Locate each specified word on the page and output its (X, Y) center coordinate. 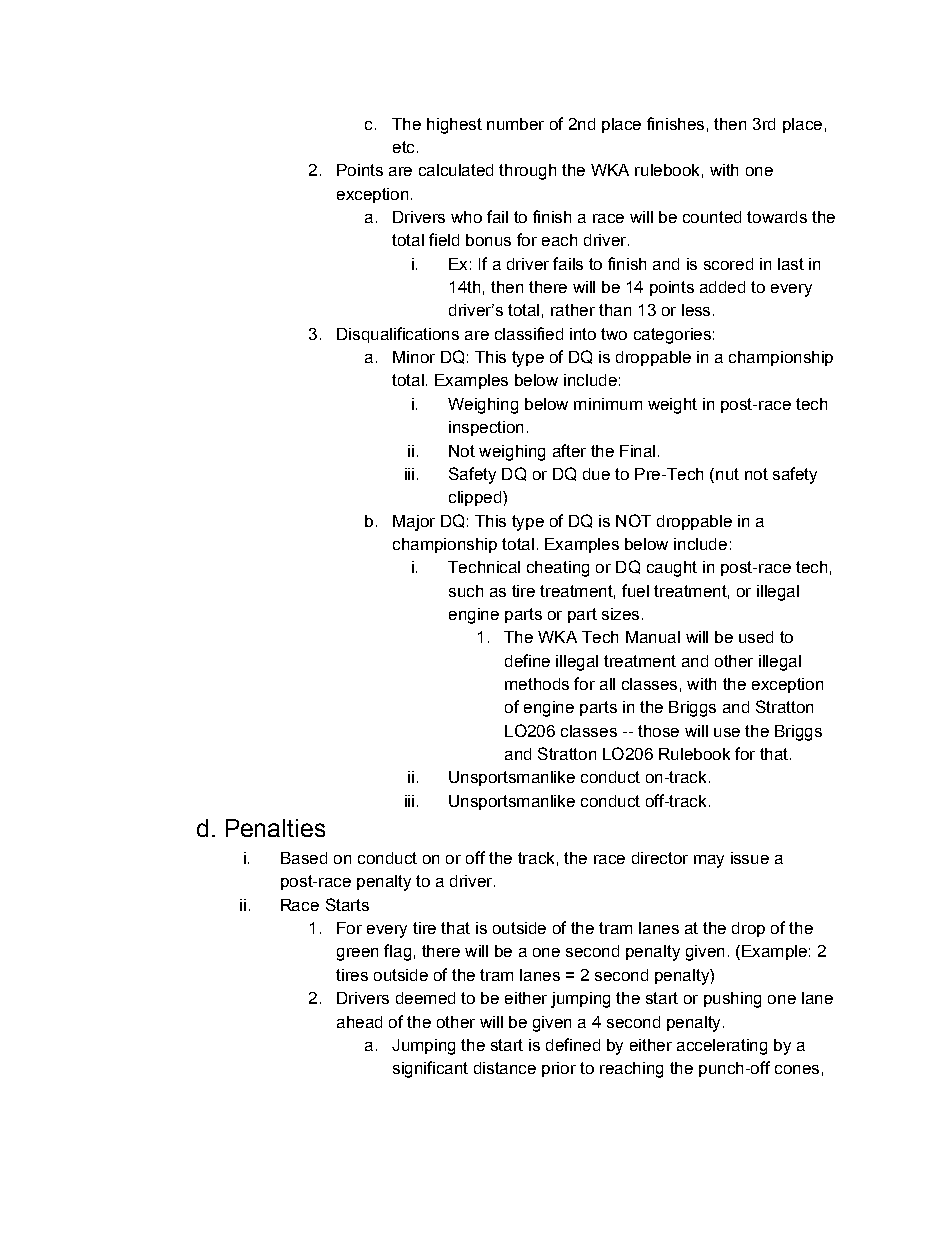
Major (414, 523)
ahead (359, 1022)
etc (403, 147)
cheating (558, 569)
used (756, 637)
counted (712, 217)
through (527, 172)
